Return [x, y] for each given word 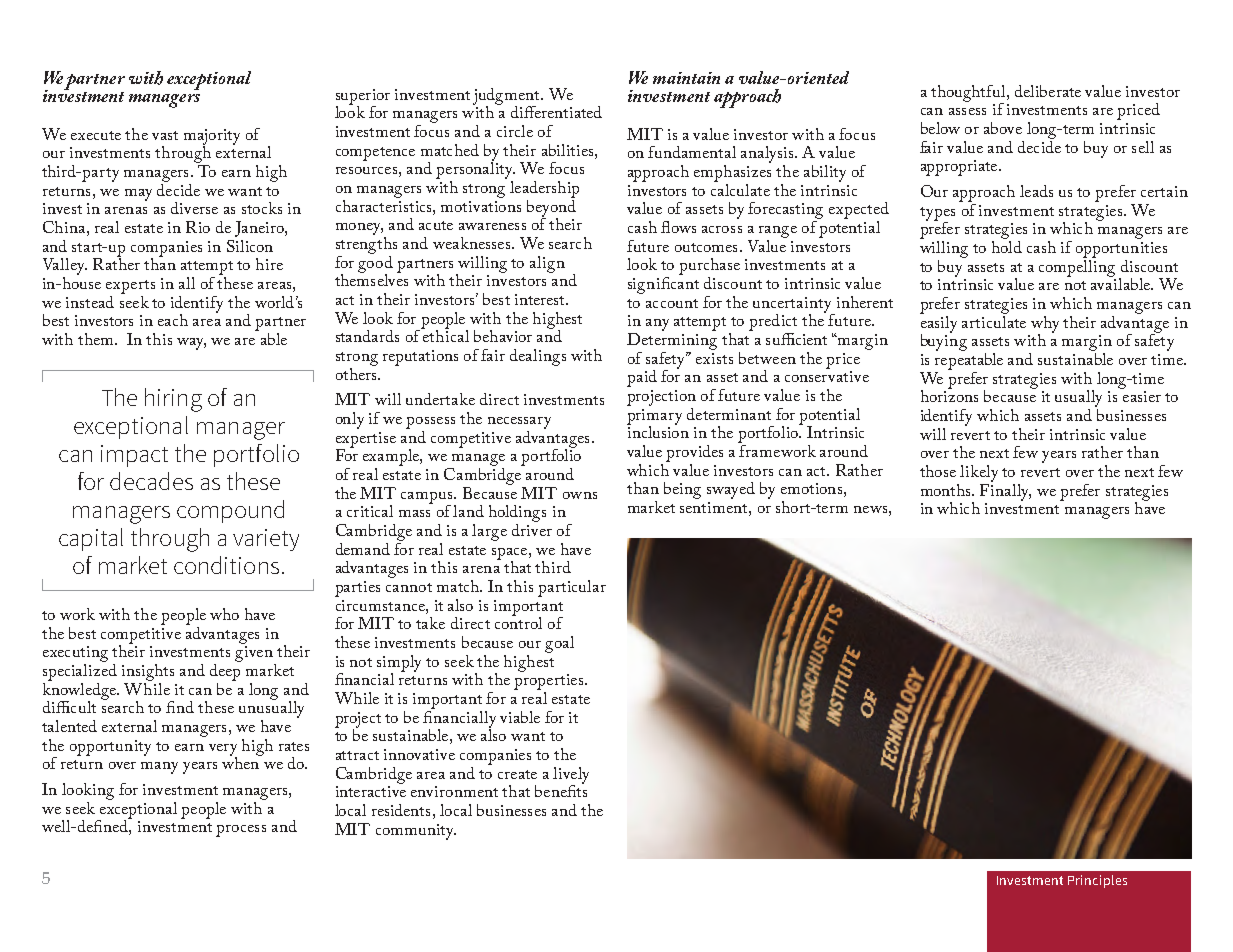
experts [130, 287]
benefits [561, 790]
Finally [1005, 491]
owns [580, 495]
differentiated [556, 112]
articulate [994, 320]
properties [548, 683]
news [870, 509]
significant [663, 284]
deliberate [1048, 91]
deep [225, 671]
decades [151, 481]
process [241, 831]
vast [165, 135]
